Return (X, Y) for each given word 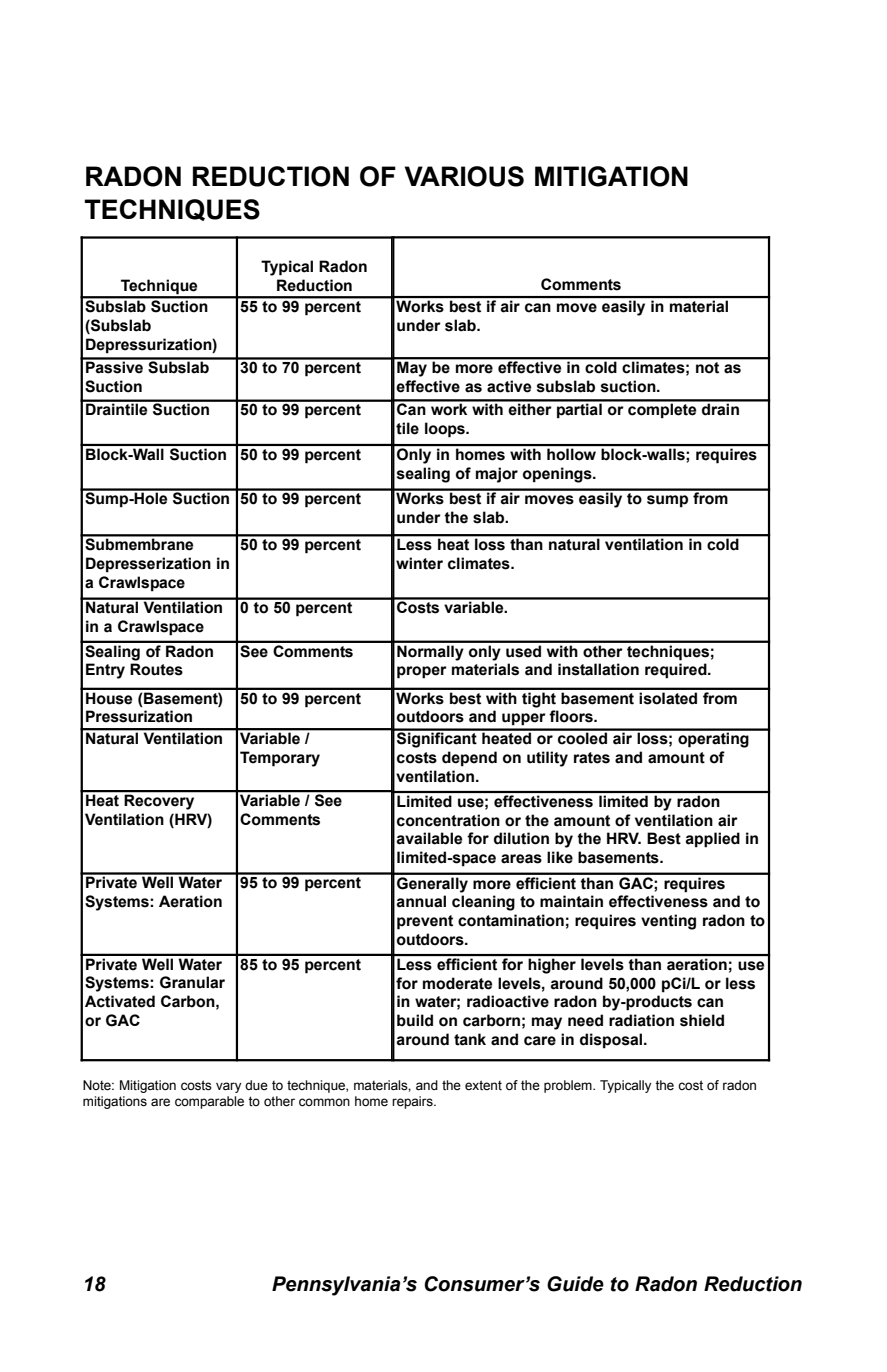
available (429, 838)
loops (446, 430)
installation (598, 669)
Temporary (280, 759)
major (497, 475)
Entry (105, 671)
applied (712, 840)
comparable (209, 1102)
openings (558, 475)
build (415, 1020)
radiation (641, 1020)
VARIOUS (464, 176)
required (677, 671)
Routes (156, 669)
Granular (192, 982)
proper (422, 672)
